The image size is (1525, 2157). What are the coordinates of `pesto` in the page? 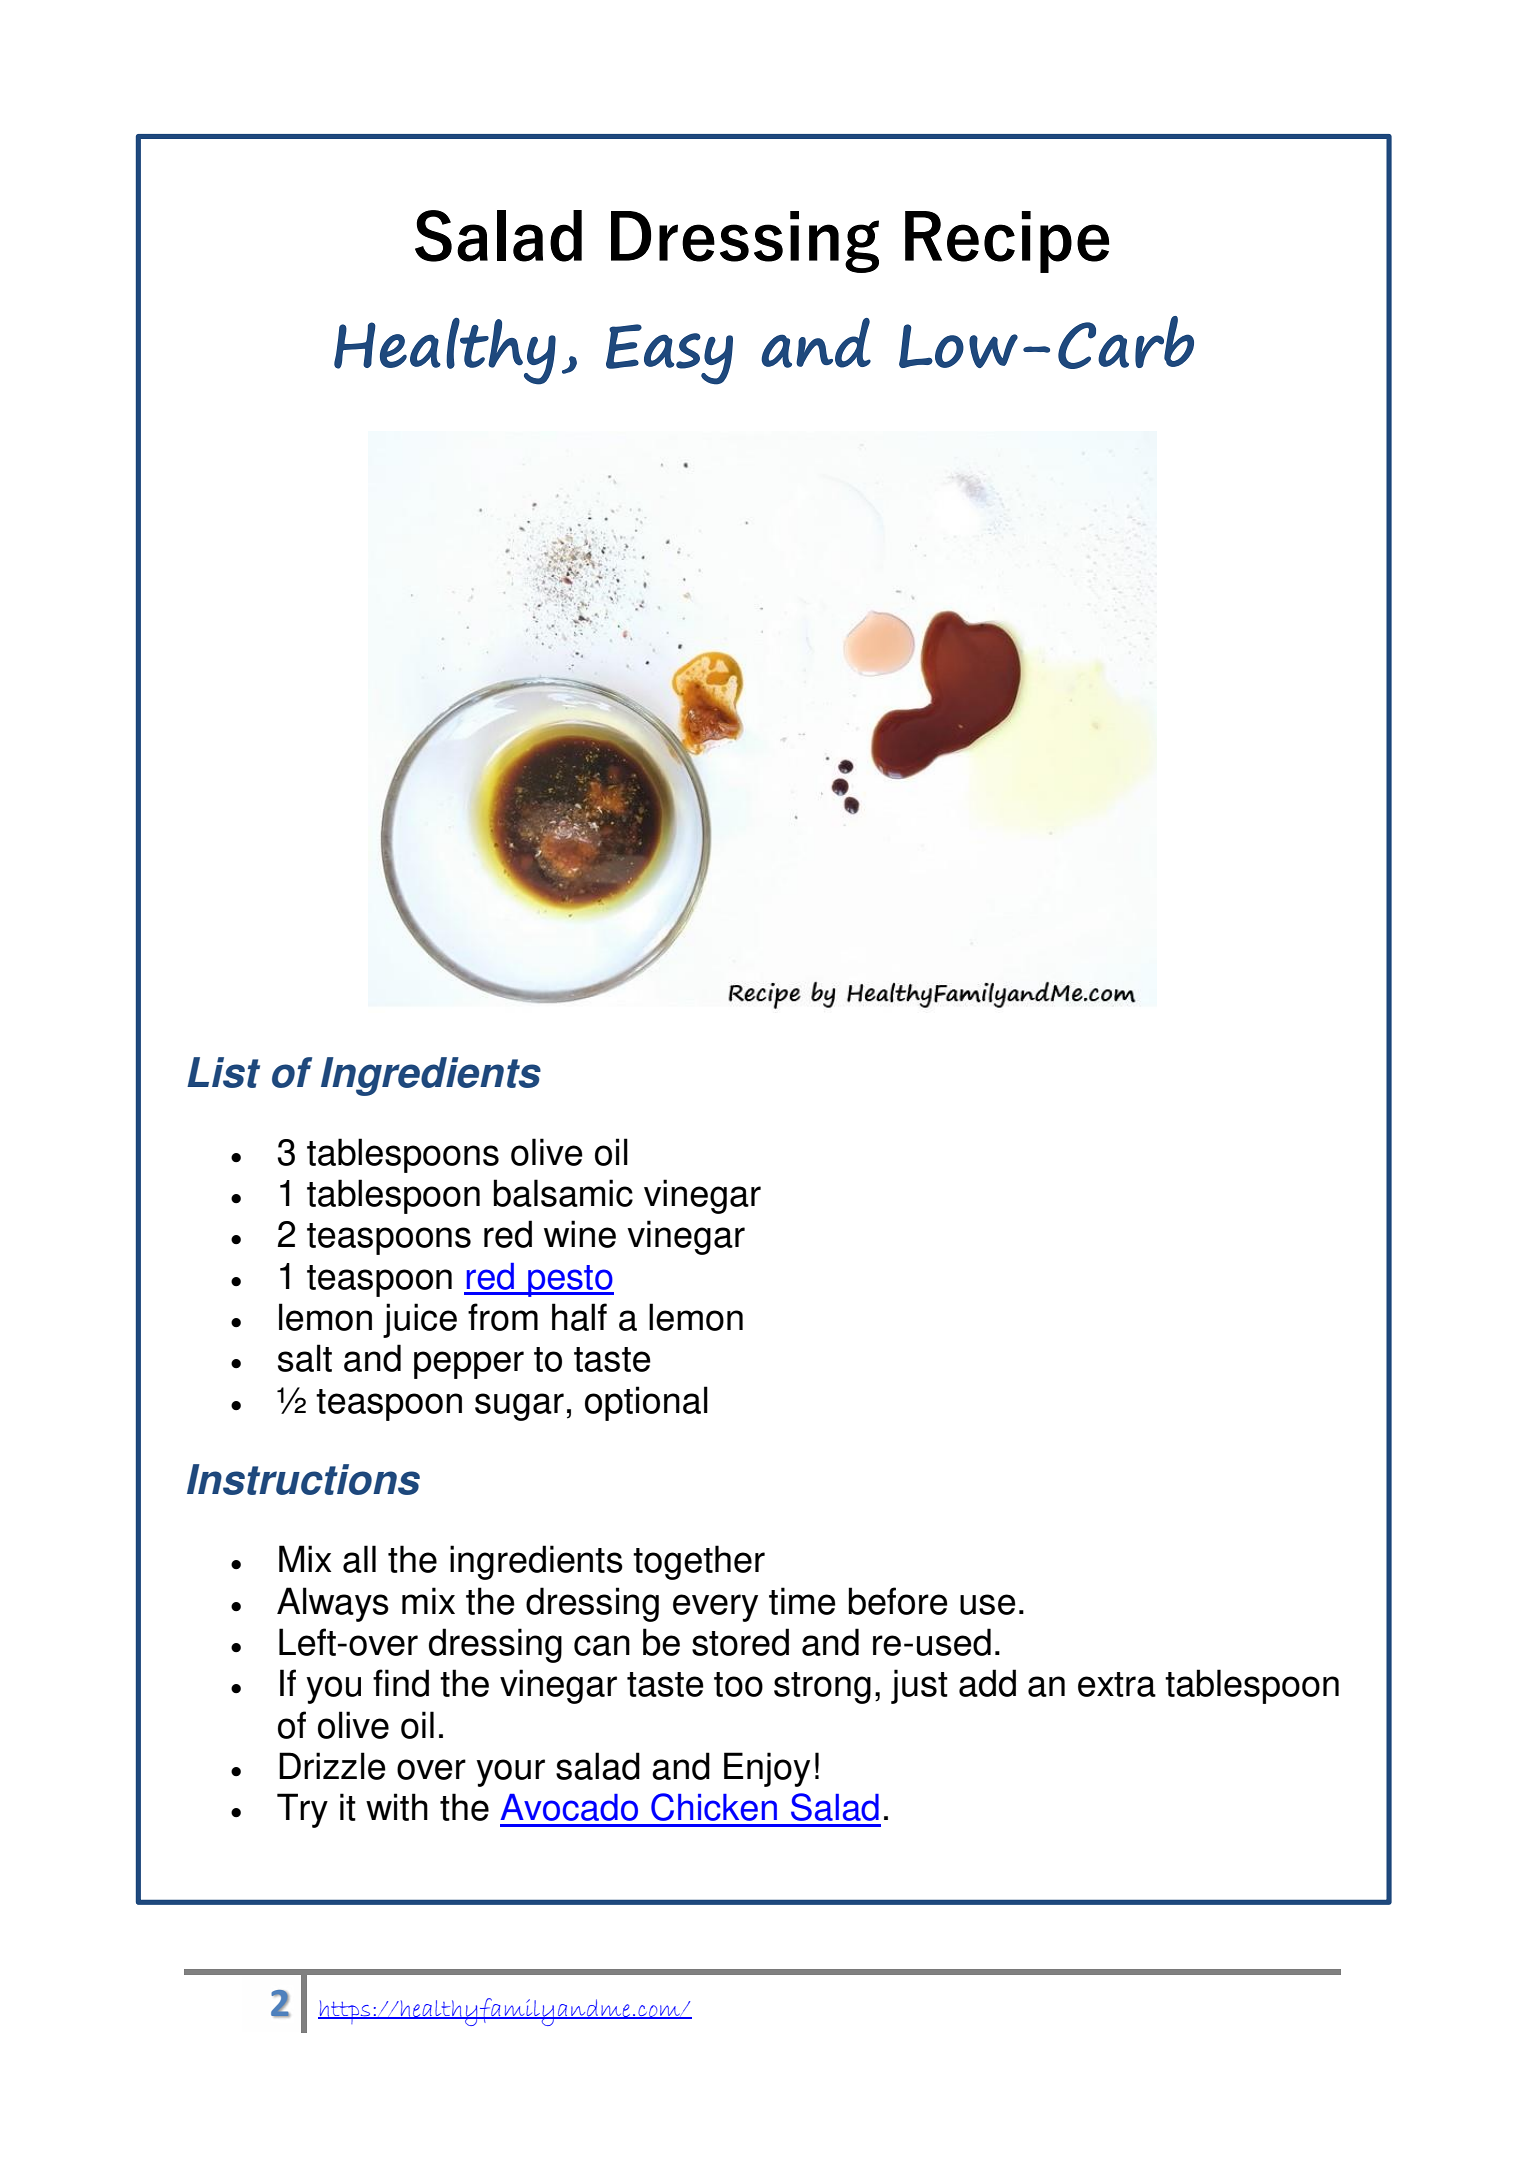 It's located at (570, 1281).
